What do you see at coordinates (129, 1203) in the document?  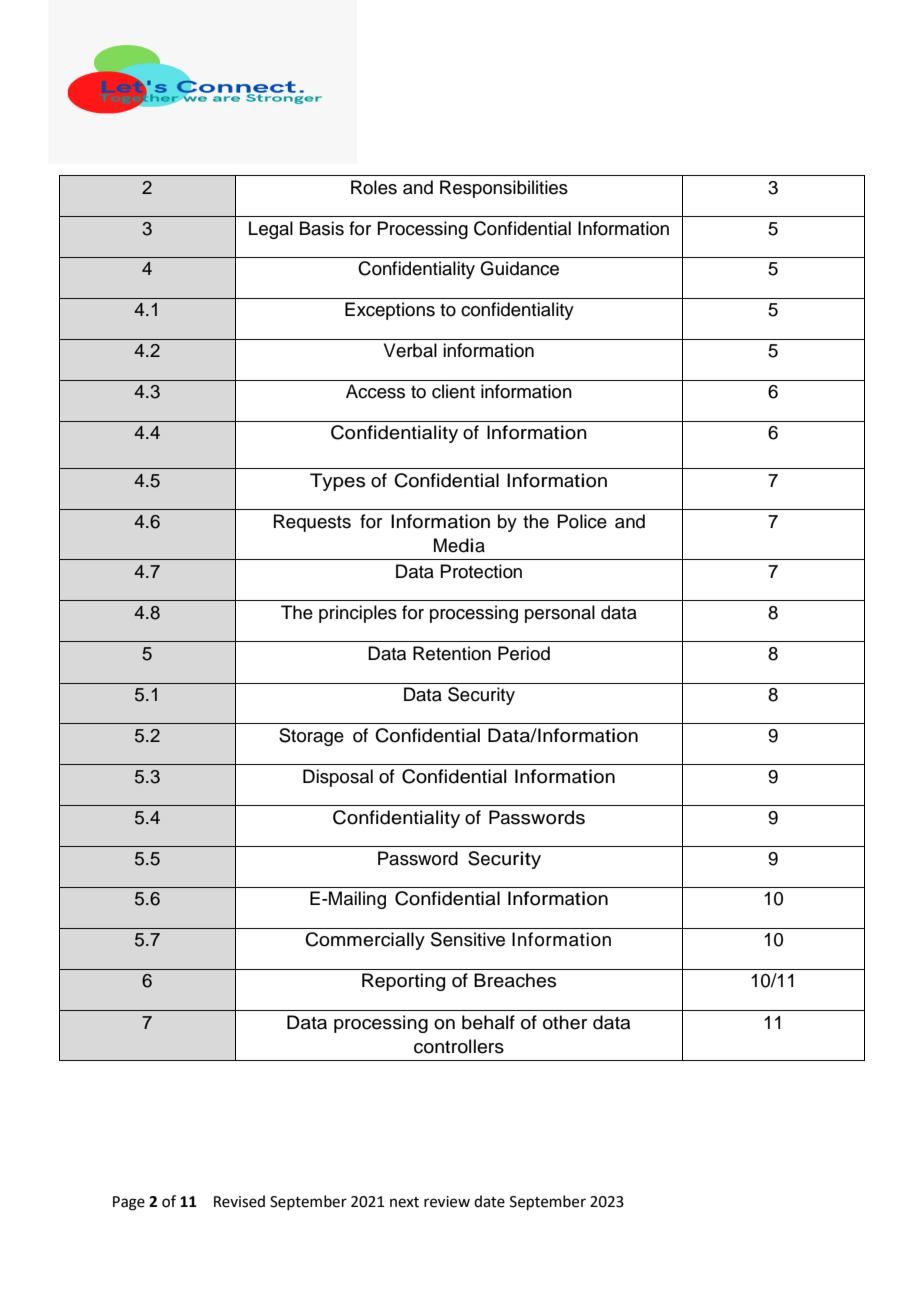 I see `Page` at bounding box center [129, 1203].
